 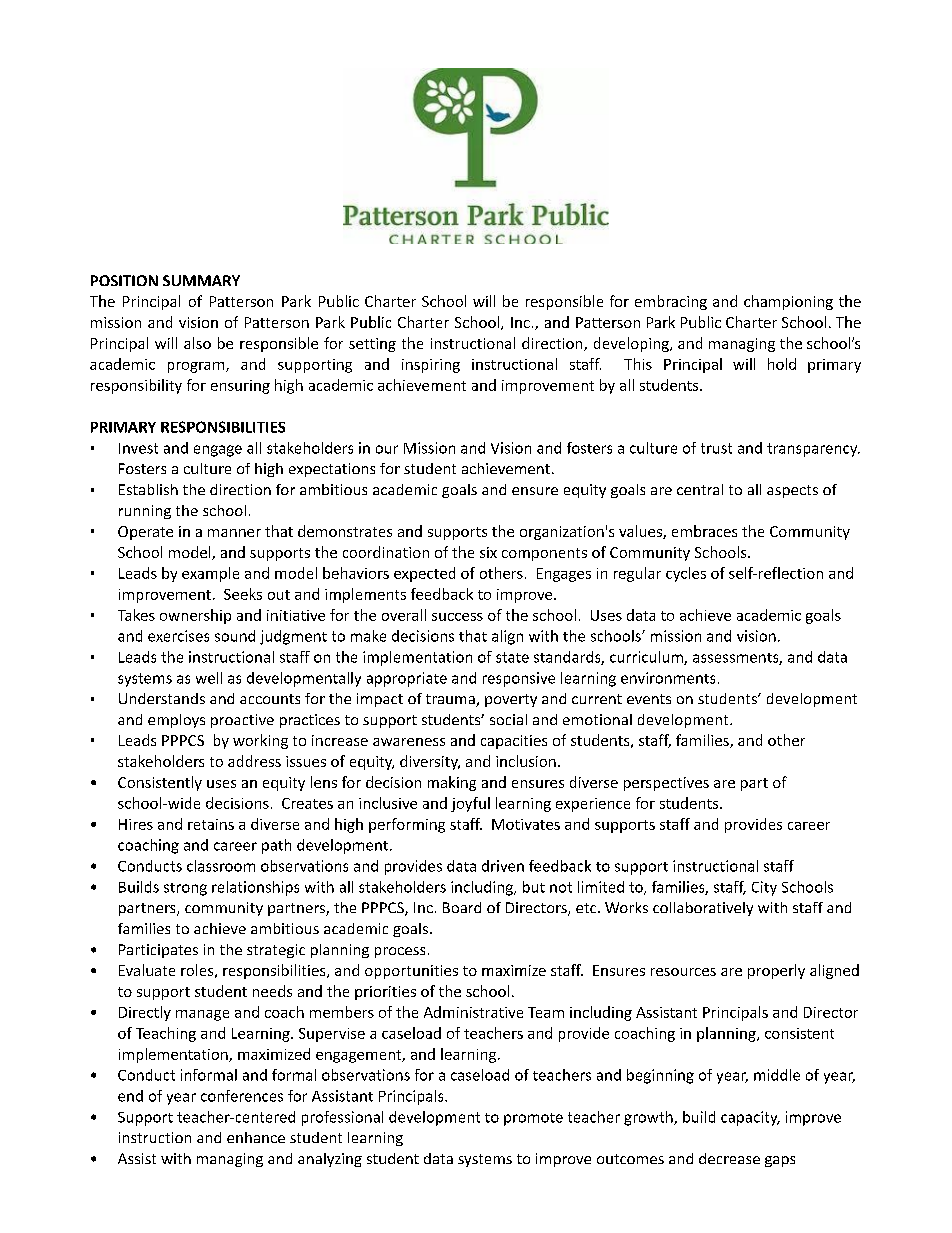 What do you see at coordinates (148, 489) in the screenshot?
I see `Establish` at bounding box center [148, 489].
